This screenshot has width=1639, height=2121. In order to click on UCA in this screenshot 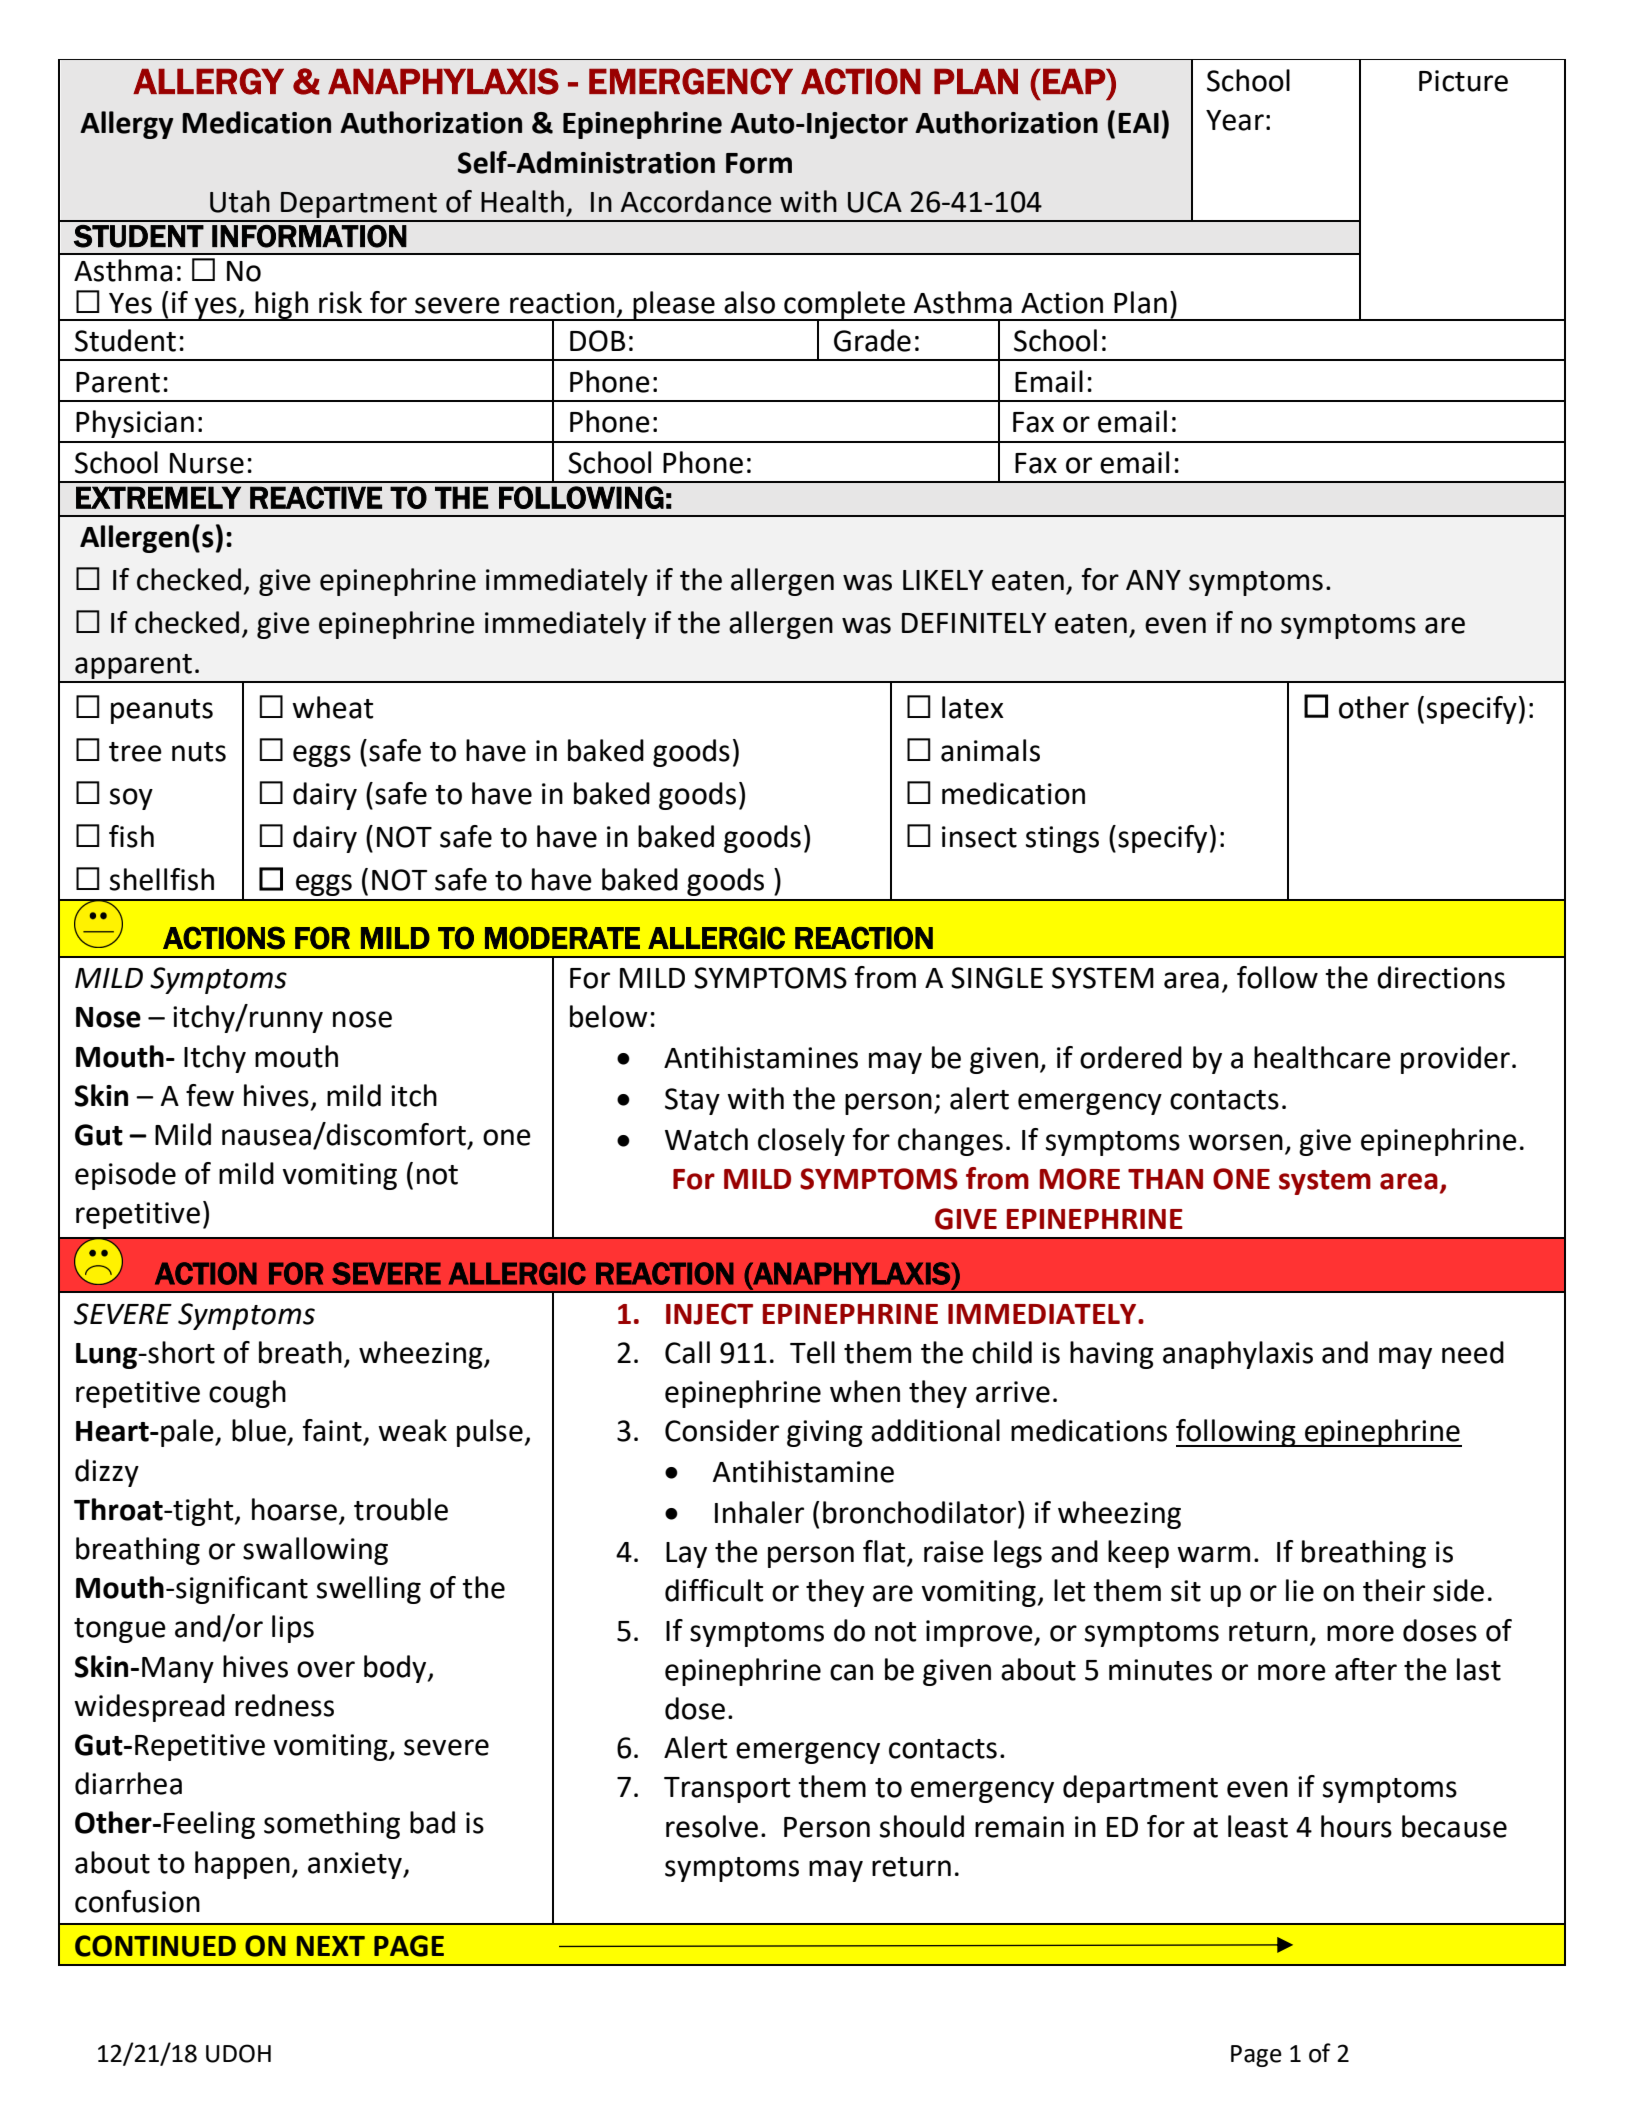, I will do `click(875, 202)`.
